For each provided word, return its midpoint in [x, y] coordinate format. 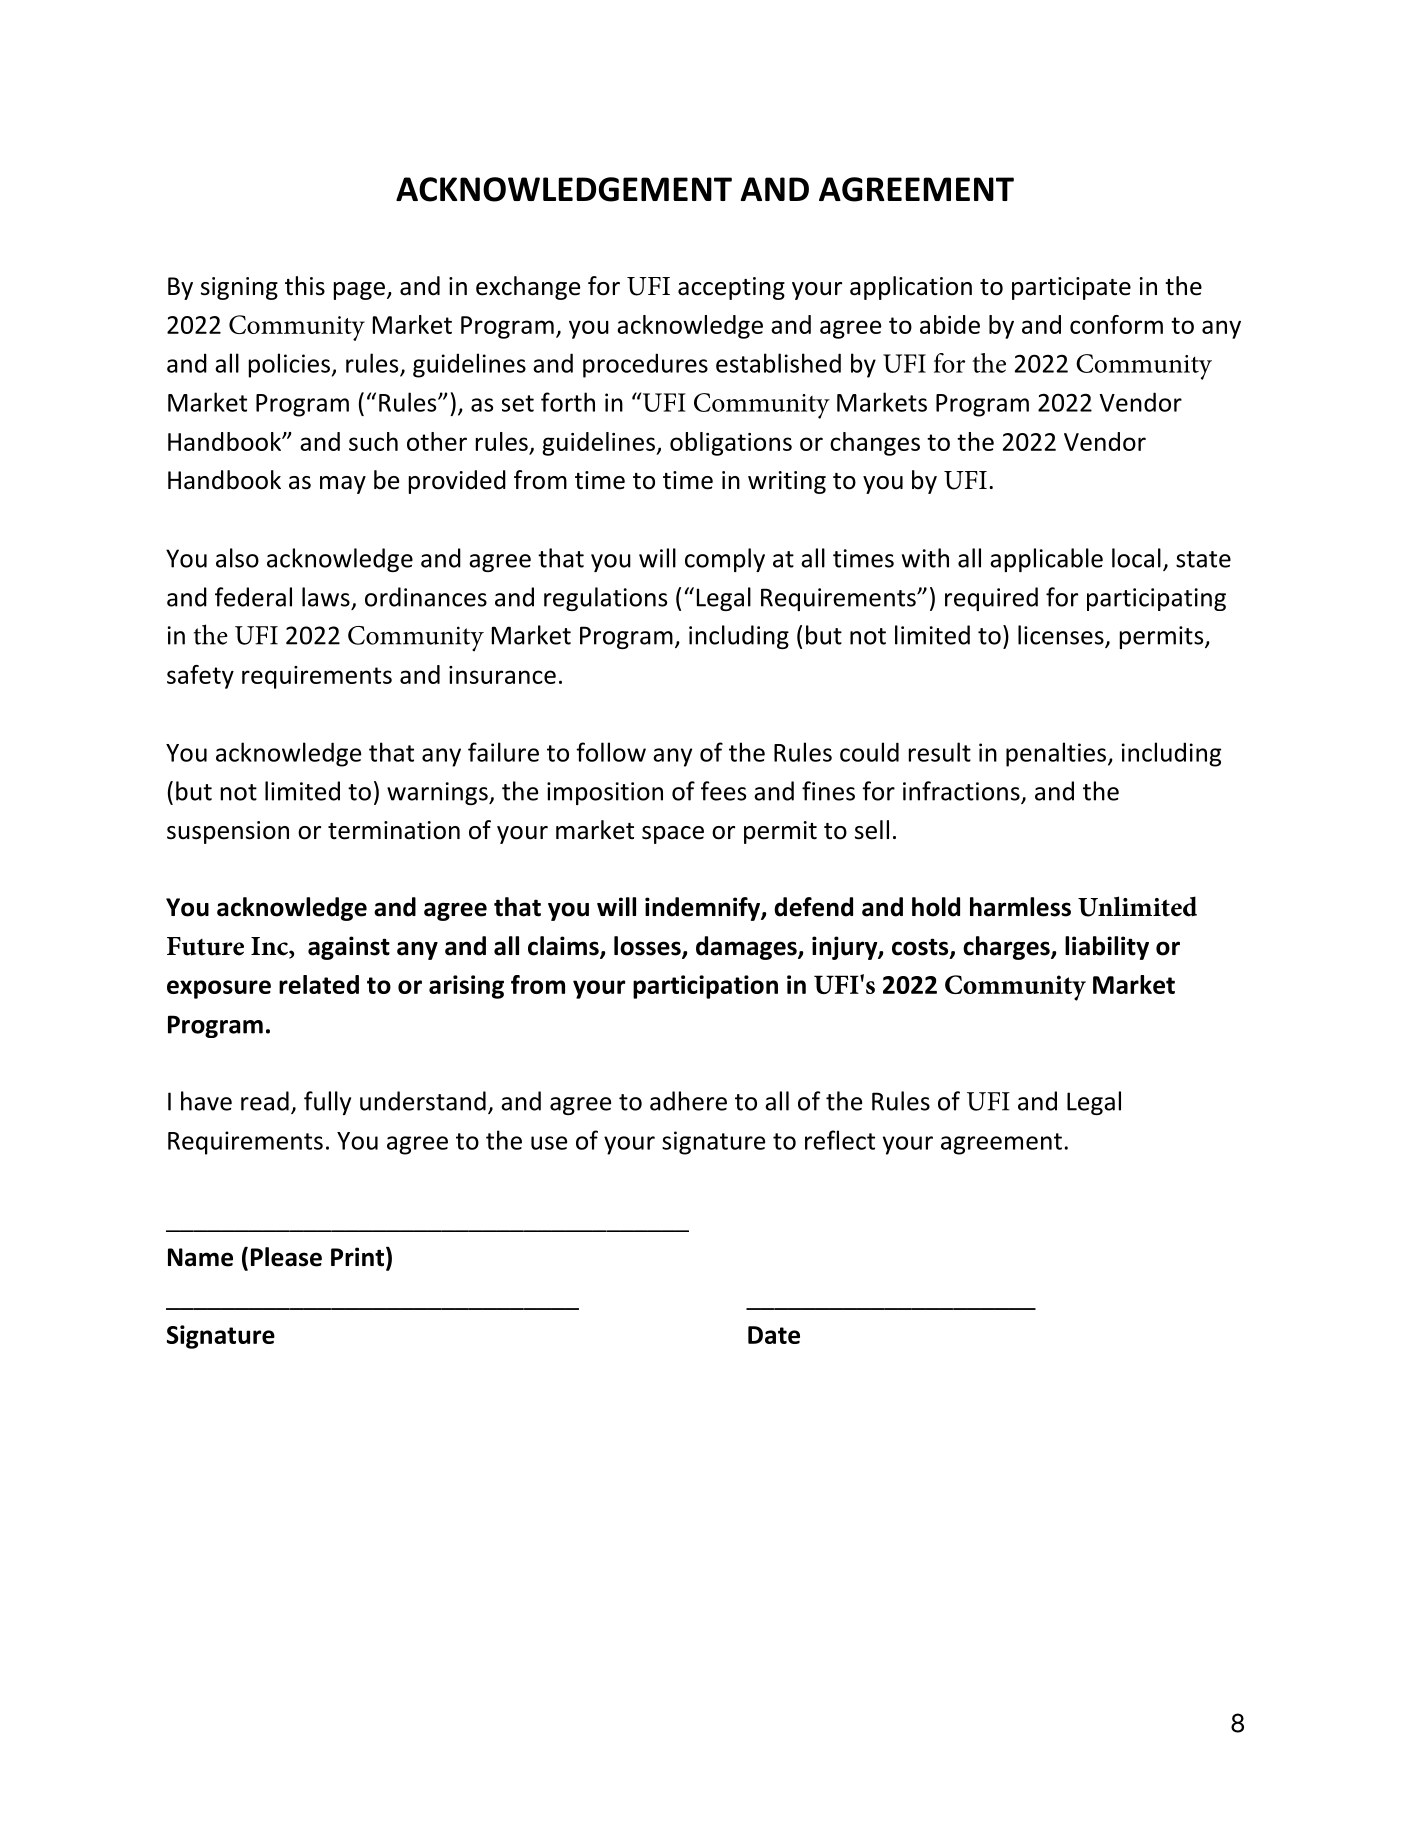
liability [1107, 948]
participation [705, 987]
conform [1116, 324]
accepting [731, 288]
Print [359, 1258]
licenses [1062, 636]
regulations [605, 599]
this [305, 286]
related [319, 984]
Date [774, 1335]
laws [326, 597]
